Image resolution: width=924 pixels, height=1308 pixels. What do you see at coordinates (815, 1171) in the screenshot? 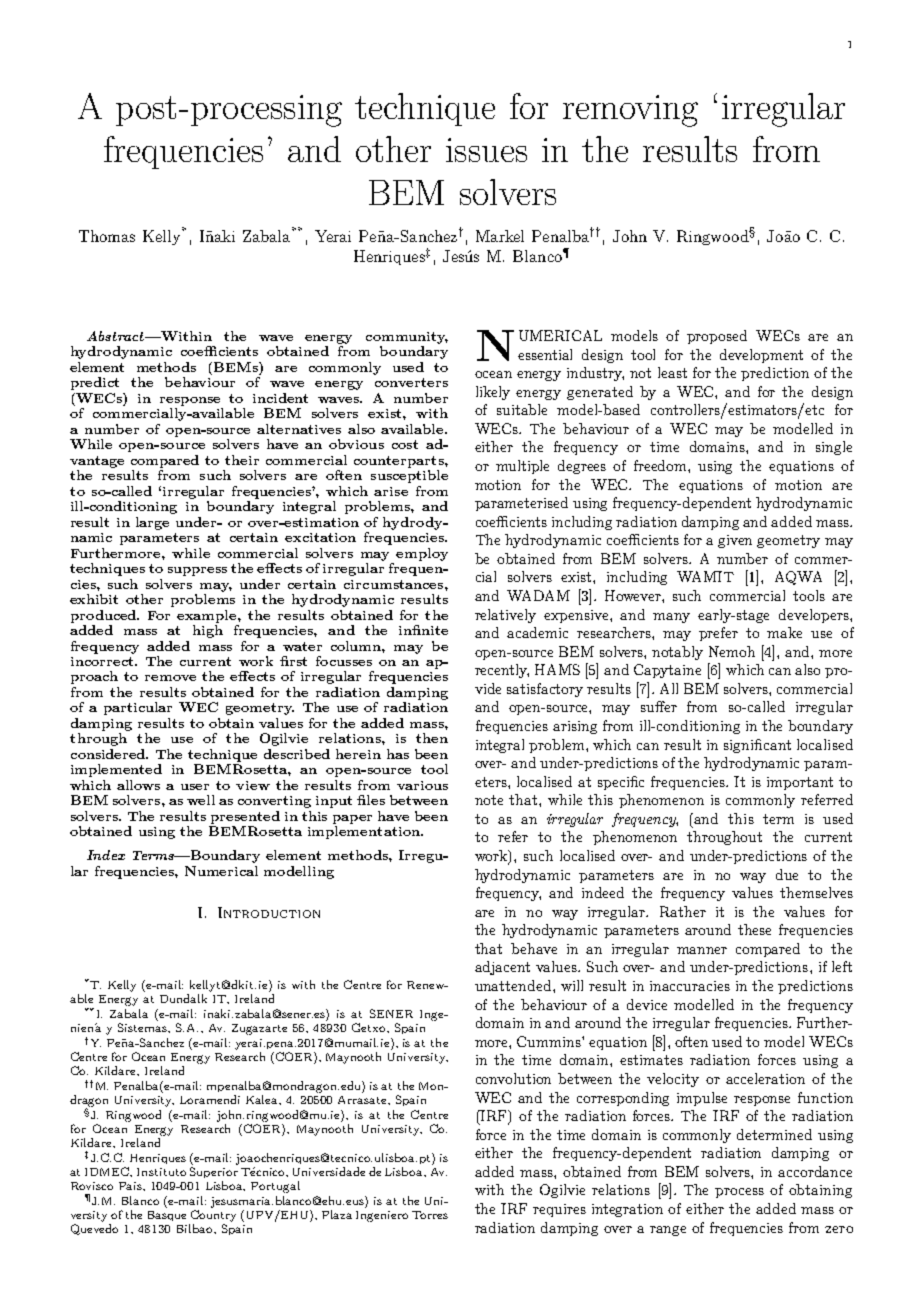
I see `accordance` at bounding box center [815, 1171].
